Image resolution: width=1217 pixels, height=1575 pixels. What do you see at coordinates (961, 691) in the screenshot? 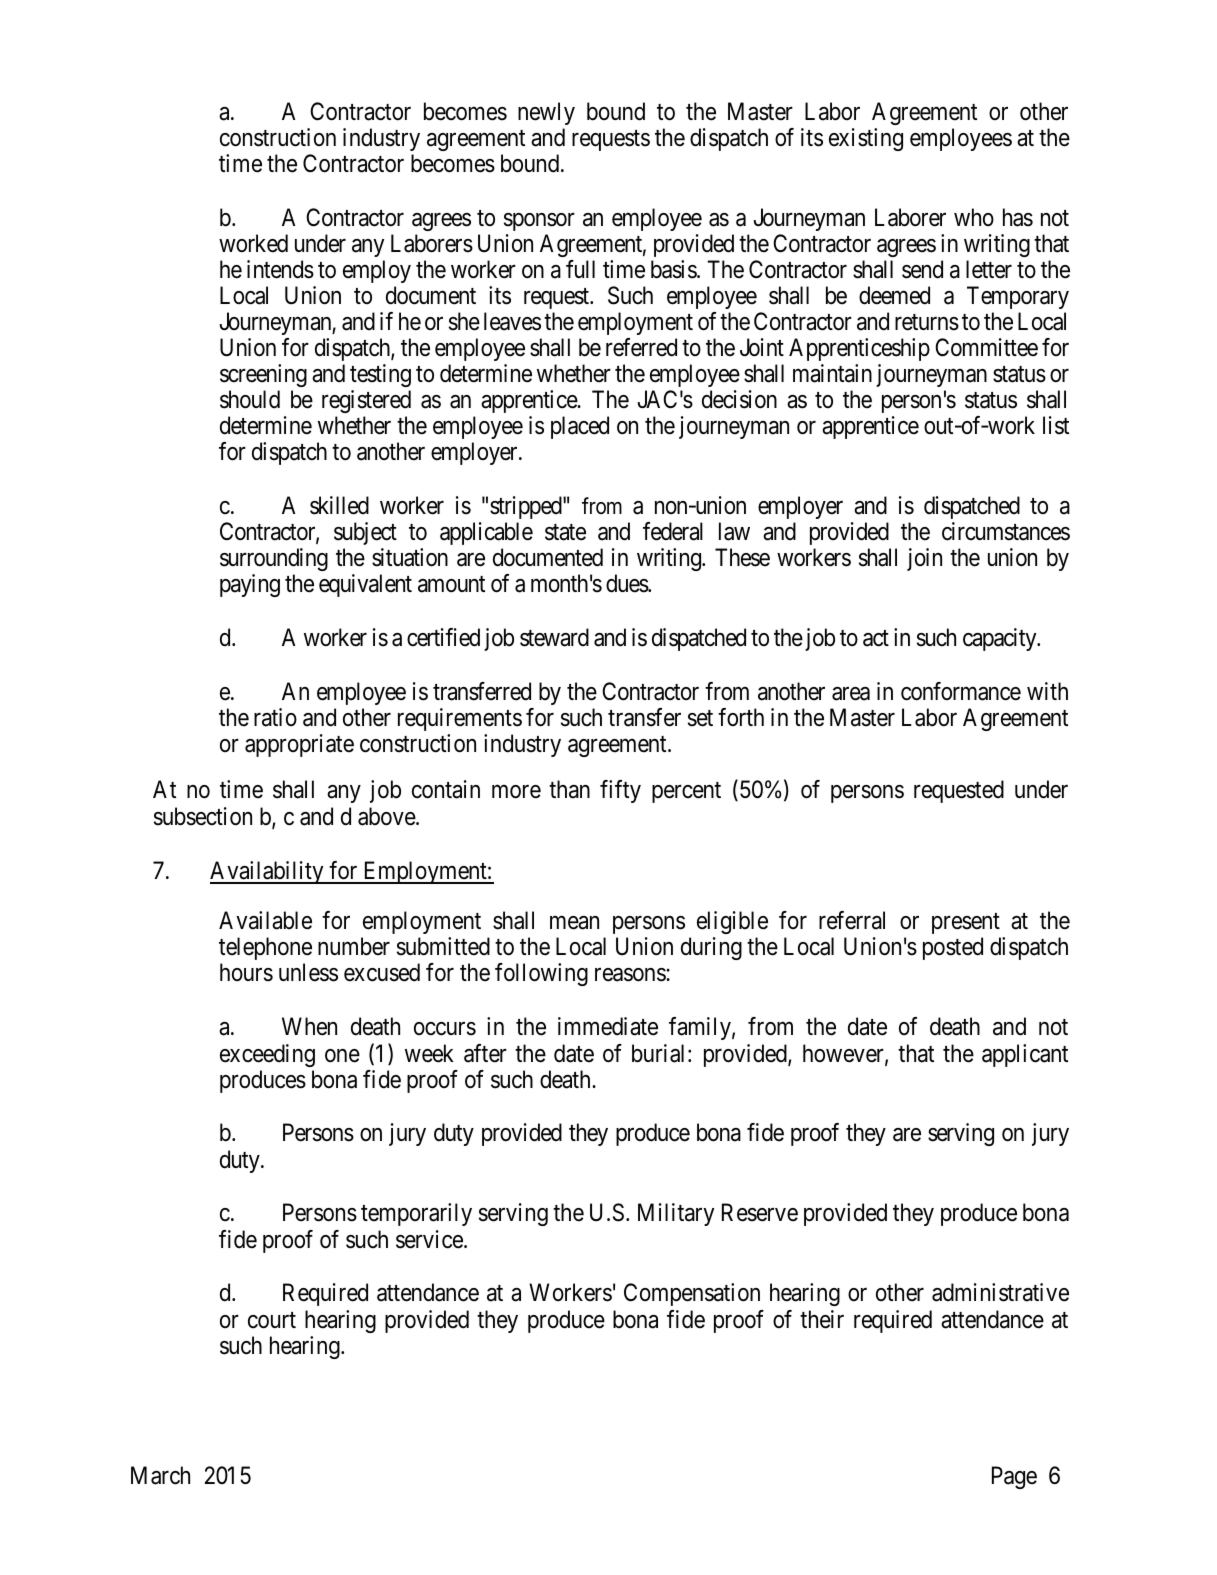
I see `conformance` at bounding box center [961, 691].
